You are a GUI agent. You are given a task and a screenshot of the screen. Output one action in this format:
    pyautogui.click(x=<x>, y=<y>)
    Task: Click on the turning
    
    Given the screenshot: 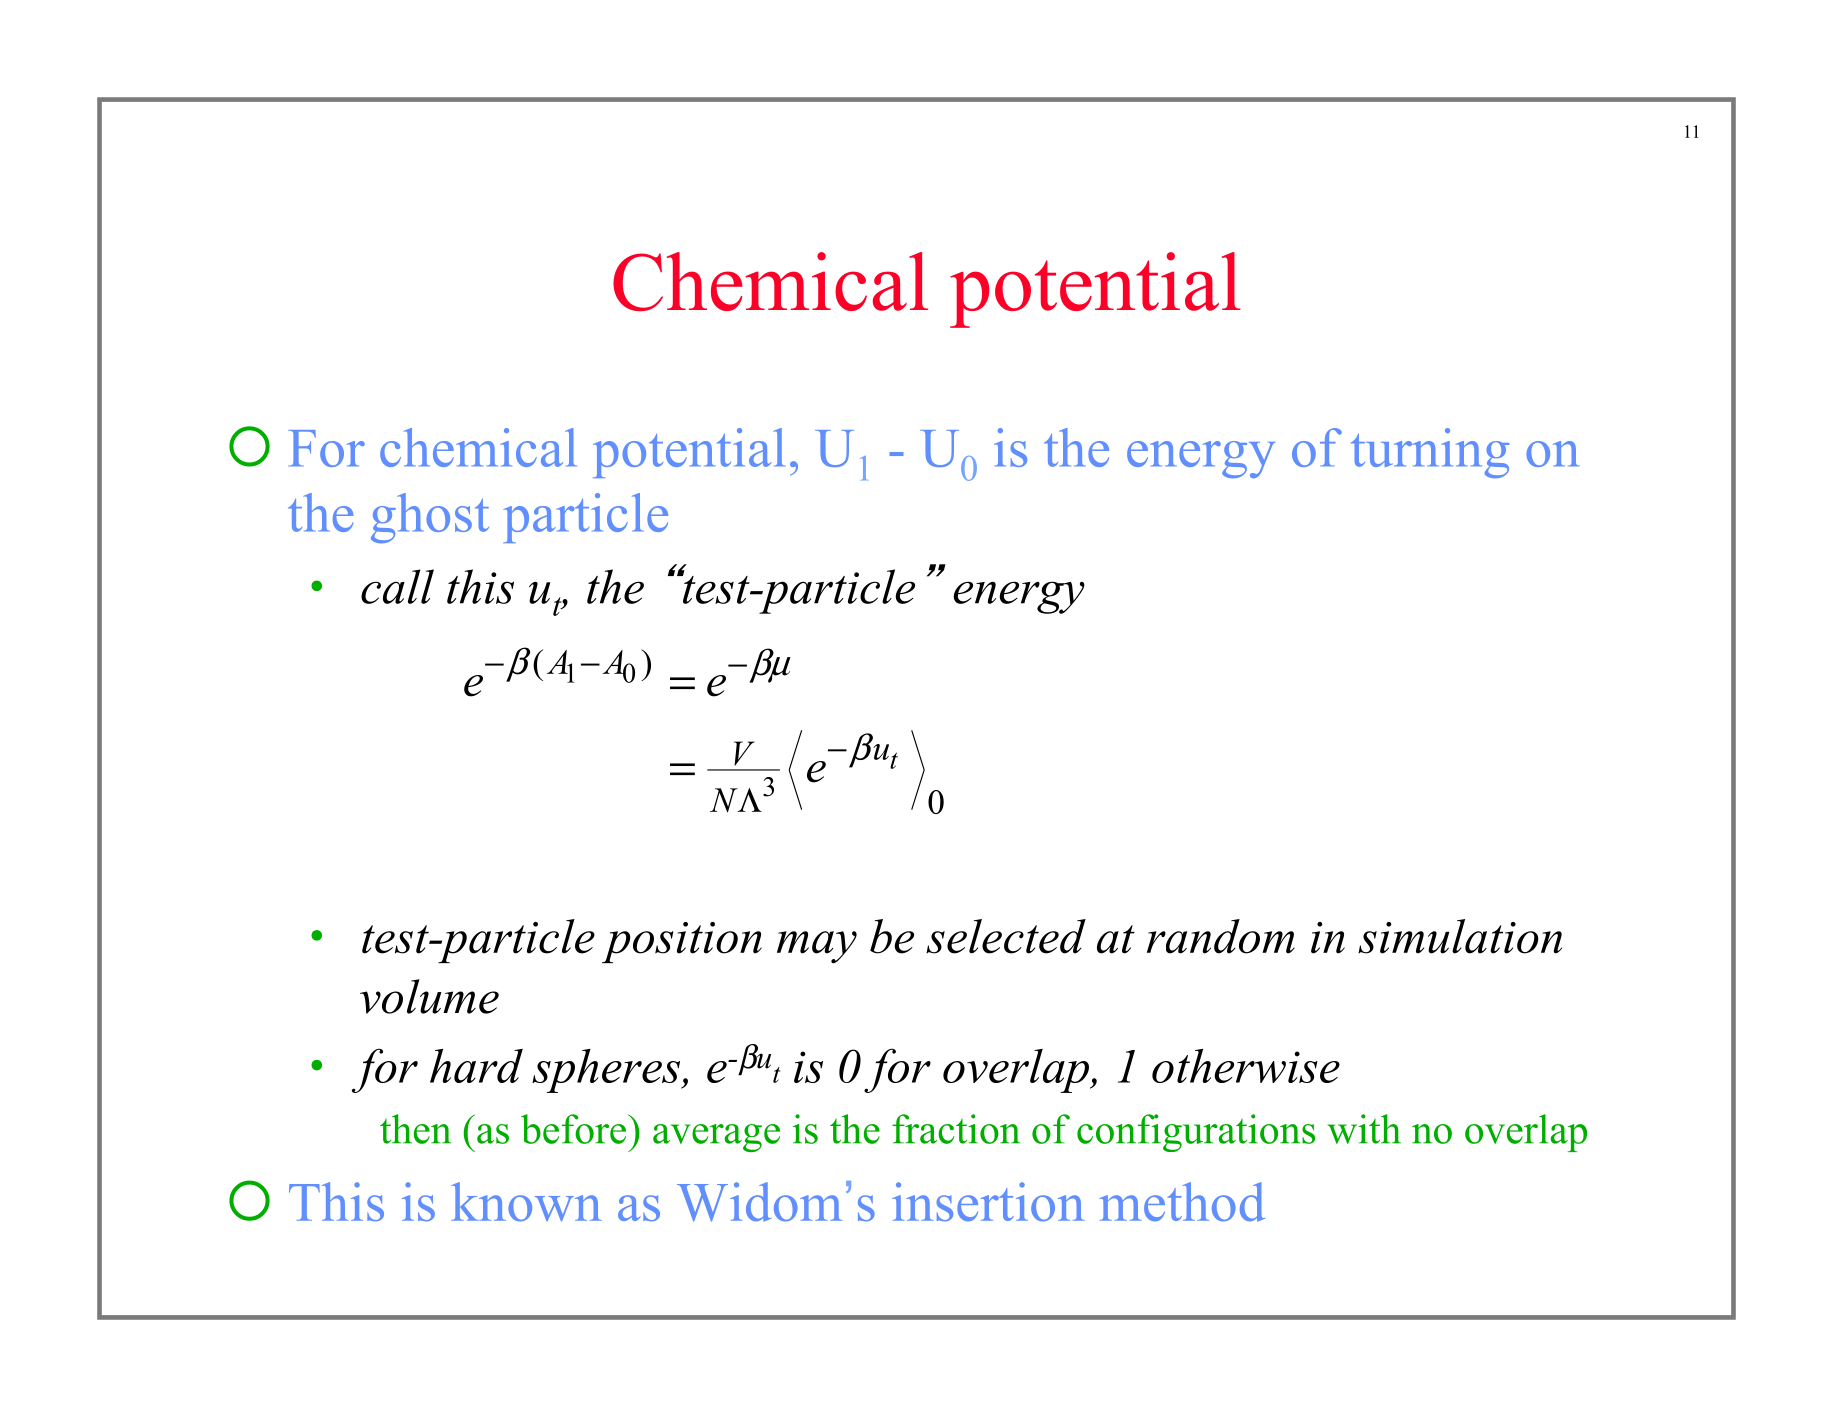 What is the action you would take?
    pyautogui.click(x=1430, y=453)
